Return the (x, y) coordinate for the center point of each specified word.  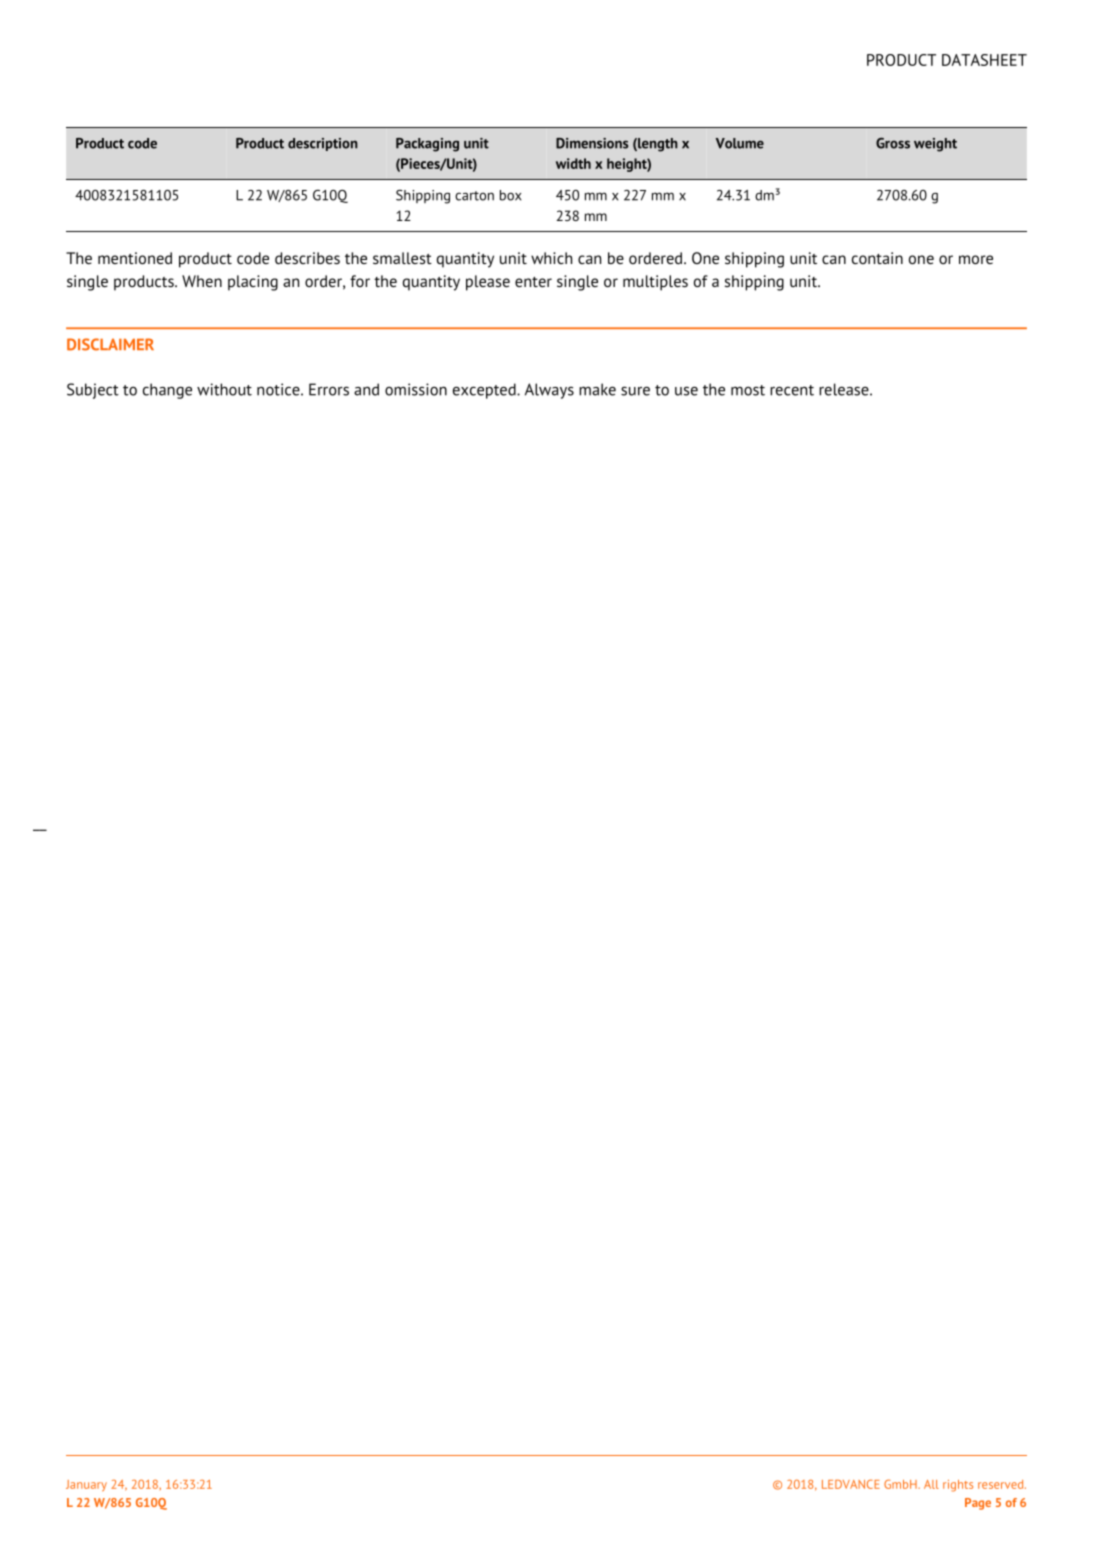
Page (978, 1504)
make (597, 389)
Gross (893, 143)
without (224, 389)
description (323, 144)
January (86, 1485)
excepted (485, 391)
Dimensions (592, 143)
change (167, 391)
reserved (1002, 1484)
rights (958, 1486)
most (748, 390)
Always (549, 391)
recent (792, 390)
